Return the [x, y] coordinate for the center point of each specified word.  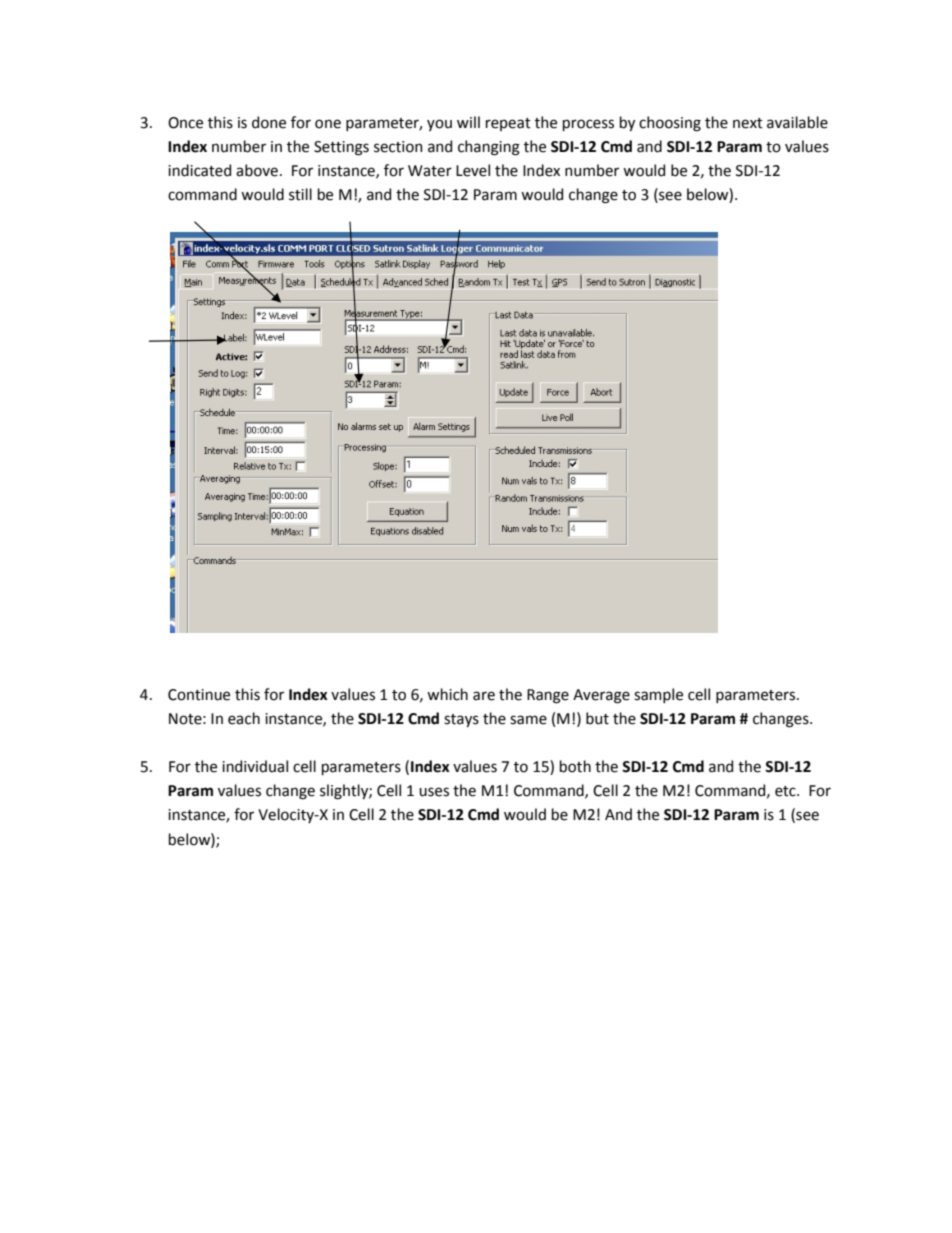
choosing [670, 124]
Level [473, 170]
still [300, 194]
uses [434, 792]
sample [658, 695]
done [269, 122]
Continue [199, 695]
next [748, 123]
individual [255, 766]
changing [489, 148]
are [484, 696]
